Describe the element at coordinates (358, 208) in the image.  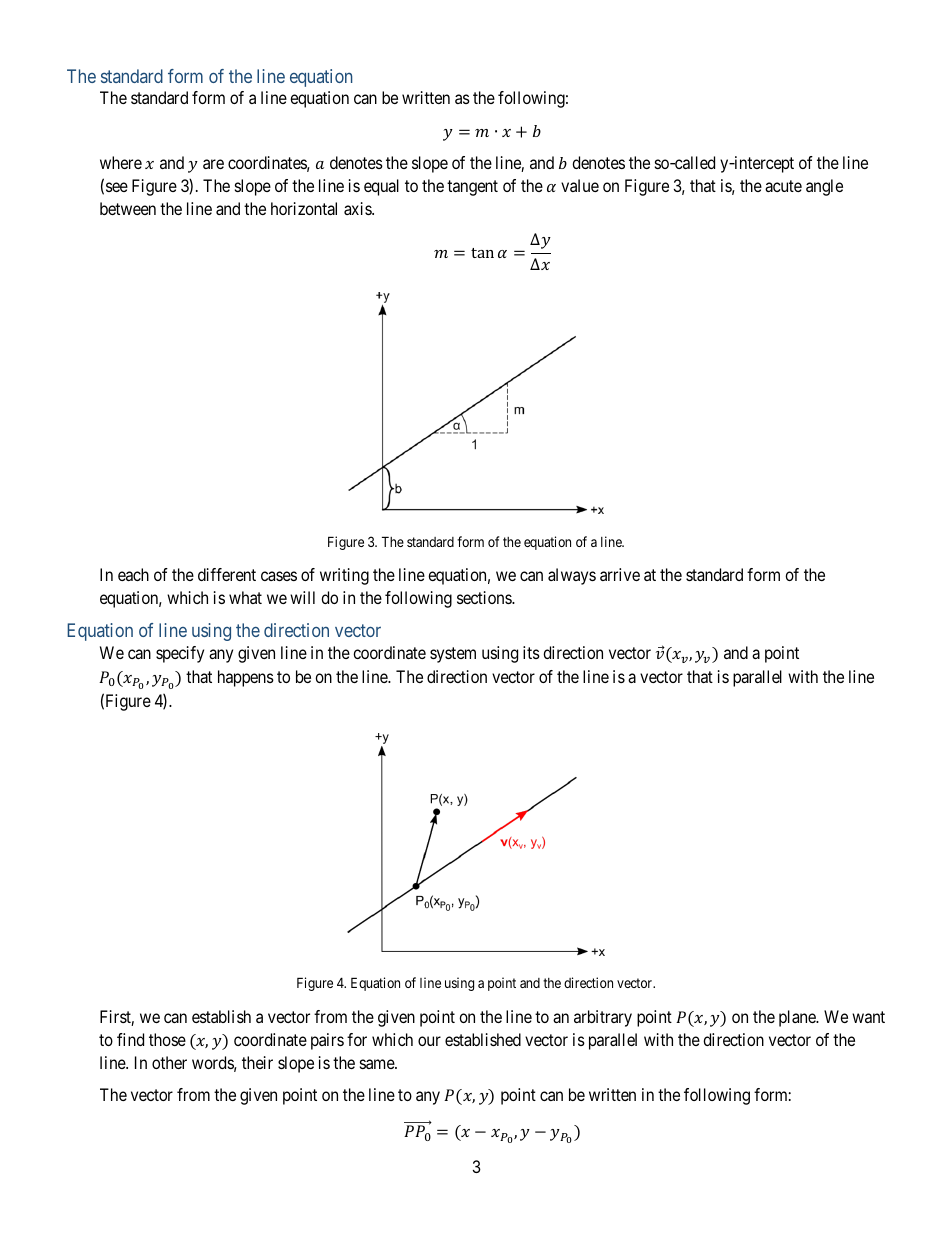
I see `axis` at that location.
